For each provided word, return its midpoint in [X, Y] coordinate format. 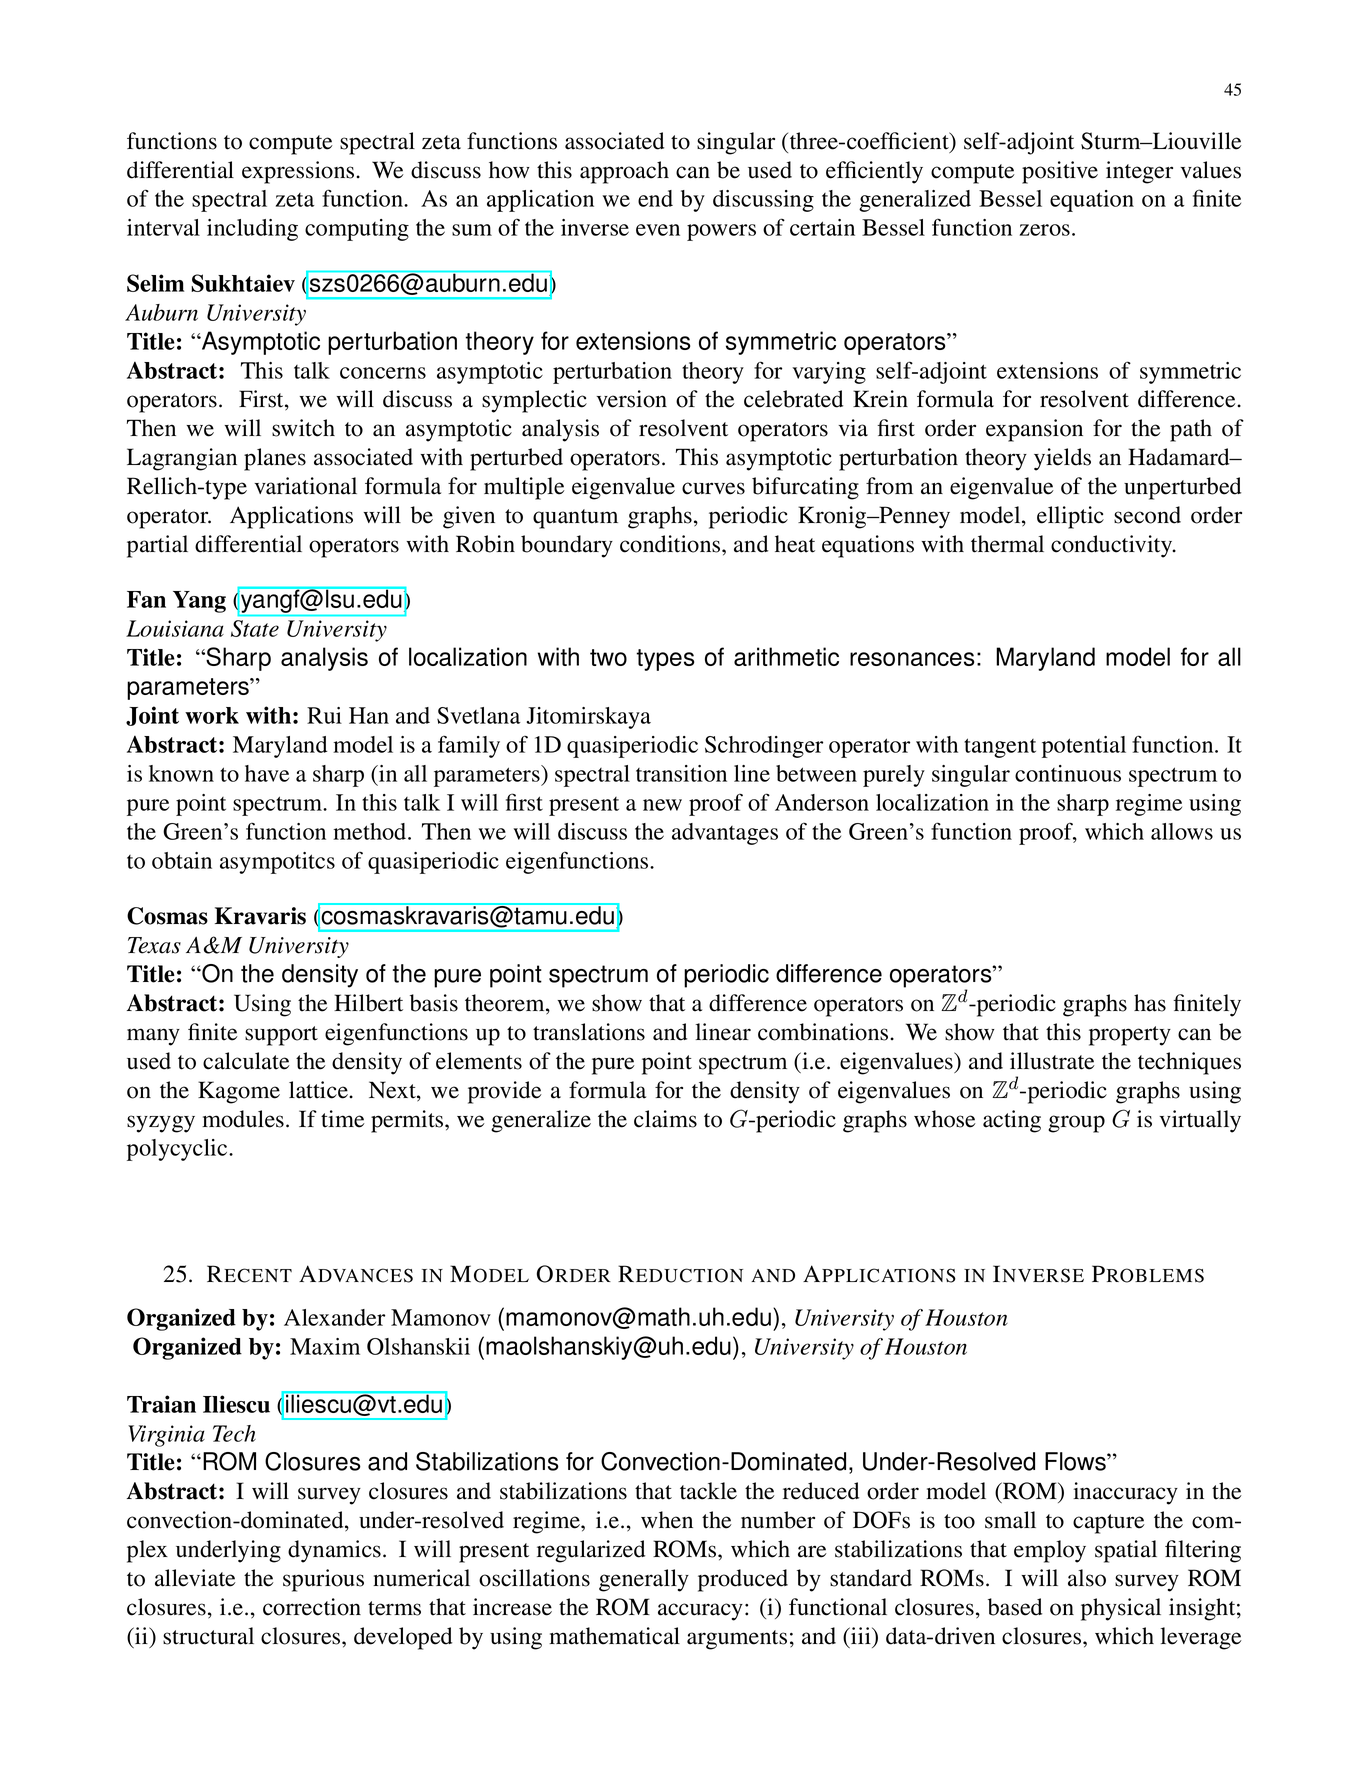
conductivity [1113, 546]
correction [312, 1607]
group [1076, 1124]
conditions [671, 544]
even [658, 230]
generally [644, 1580]
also [1087, 1578]
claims [665, 1119]
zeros [1045, 230]
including [252, 230]
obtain [182, 860]
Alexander [334, 1317]
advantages [725, 834]
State [255, 628]
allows [1182, 831]
